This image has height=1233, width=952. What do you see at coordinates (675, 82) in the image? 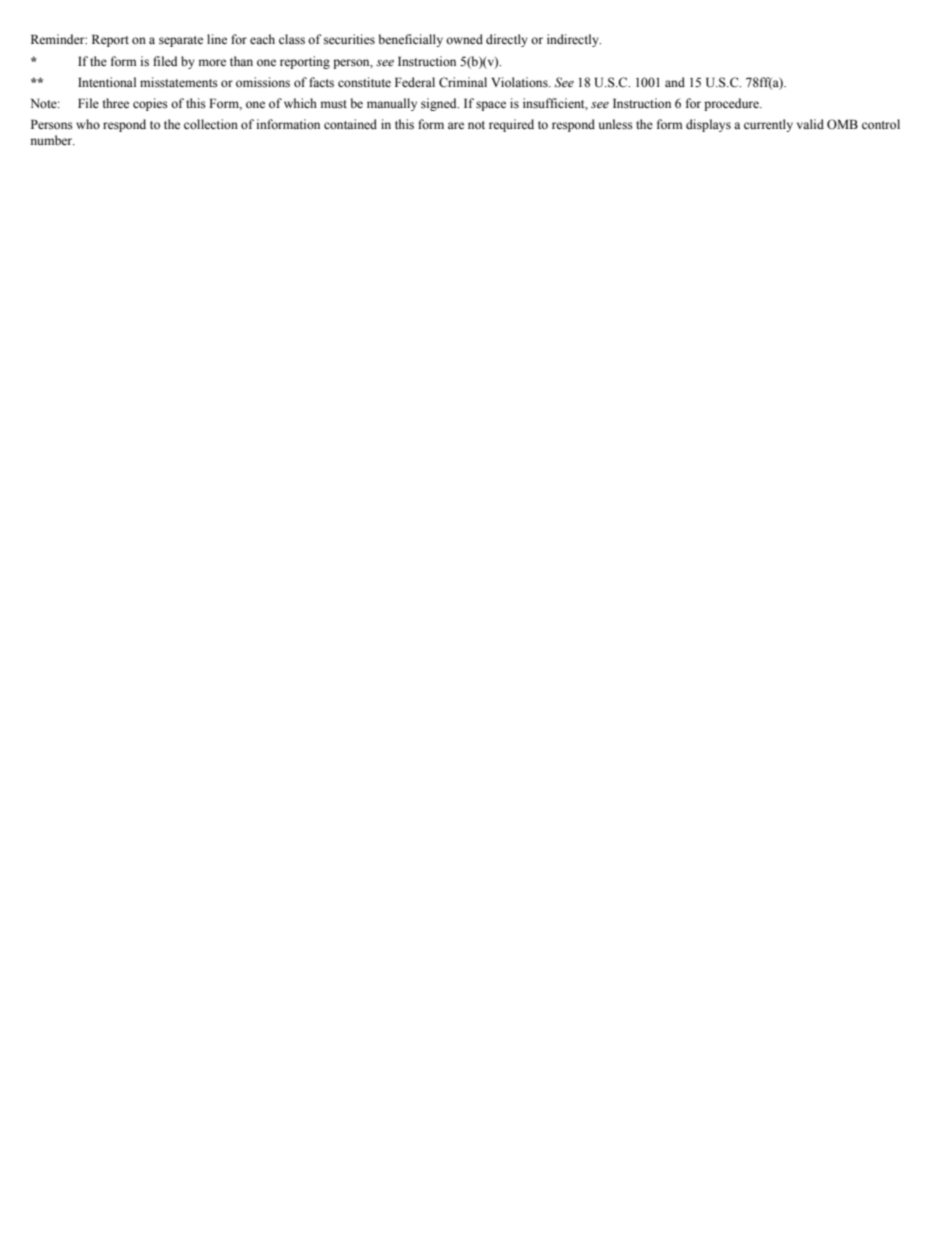
I see `and` at bounding box center [675, 82].
